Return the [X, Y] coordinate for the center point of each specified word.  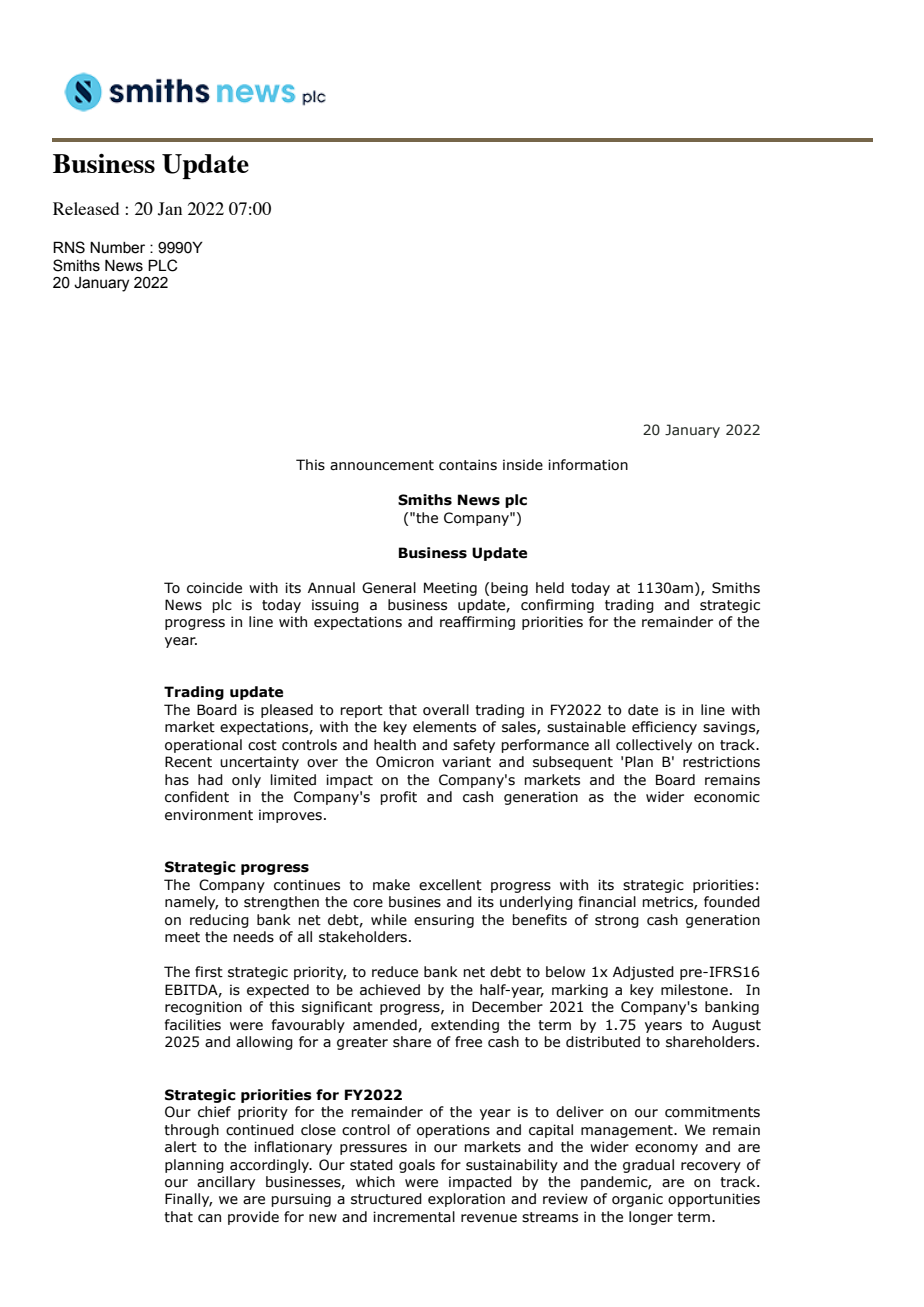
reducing [219, 921]
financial [607, 902]
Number [117, 248]
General [389, 588]
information [588, 465]
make [391, 885]
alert [181, 1147]
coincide [214, 588]
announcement [382, 465]
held [550, 588]
